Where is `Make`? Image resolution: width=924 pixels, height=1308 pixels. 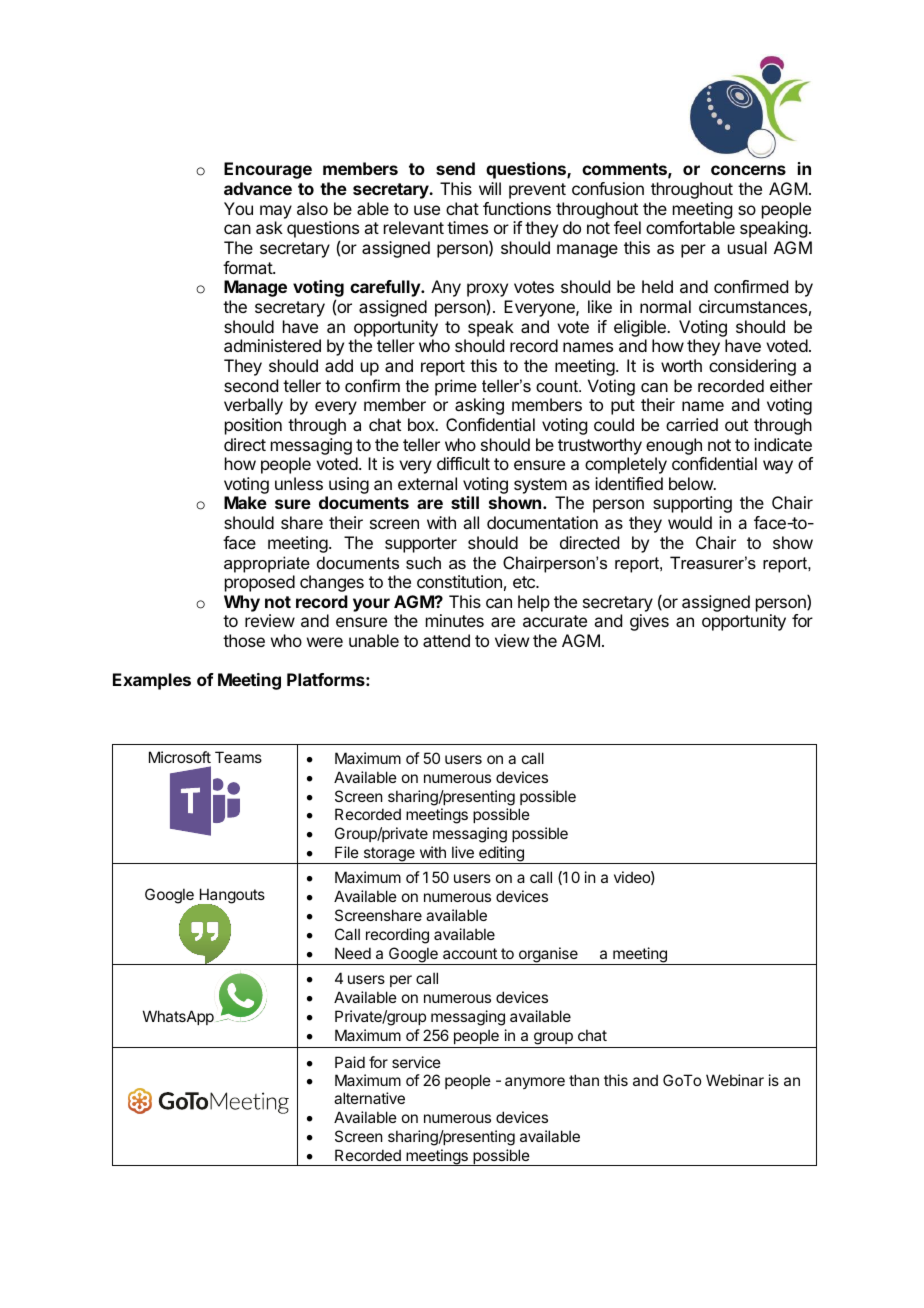
Make is located at coordinates (245, 502).
